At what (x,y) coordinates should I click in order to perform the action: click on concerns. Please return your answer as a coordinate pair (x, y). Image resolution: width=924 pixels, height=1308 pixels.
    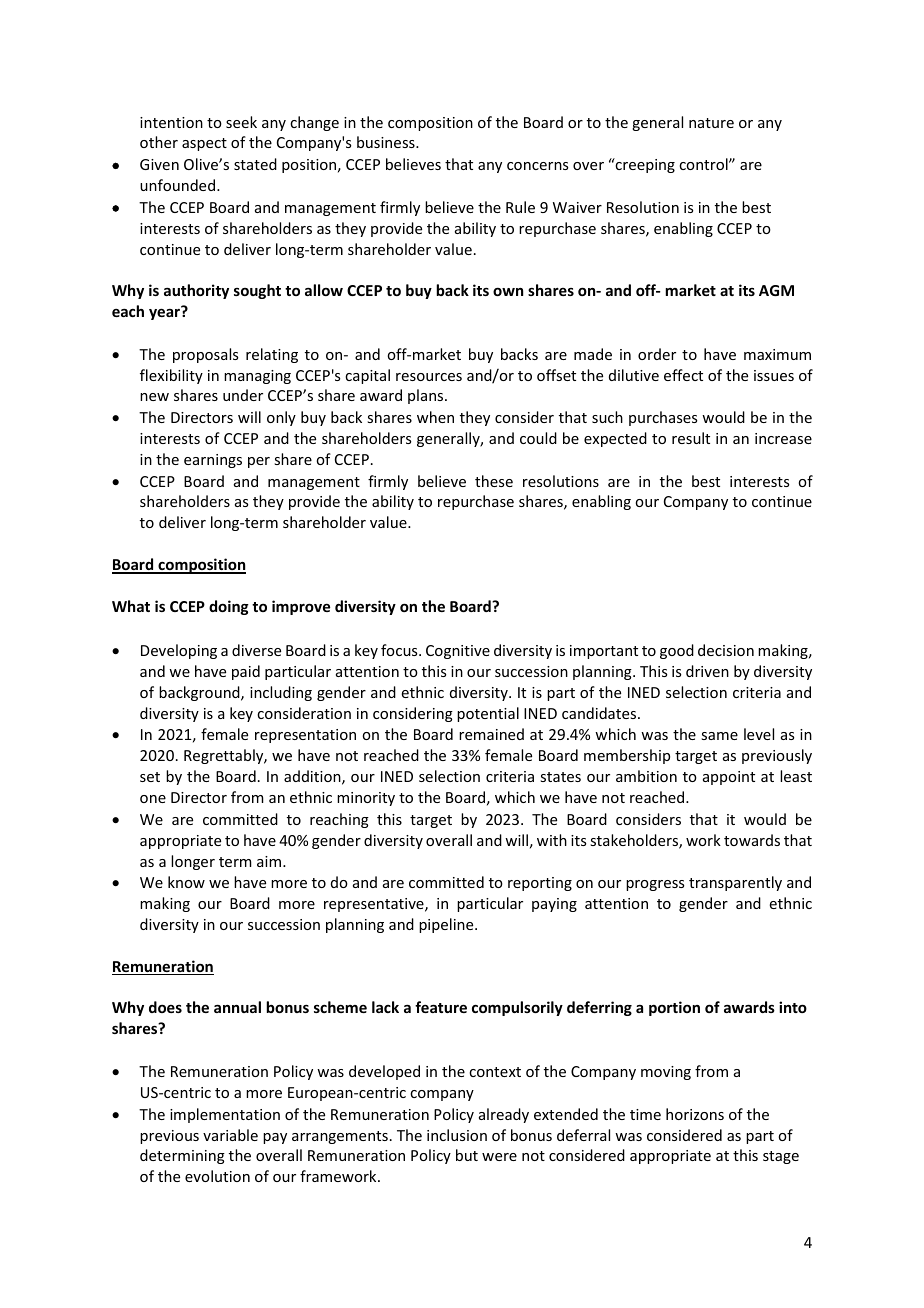
    Looking at the image, I should click on (537, 166).
